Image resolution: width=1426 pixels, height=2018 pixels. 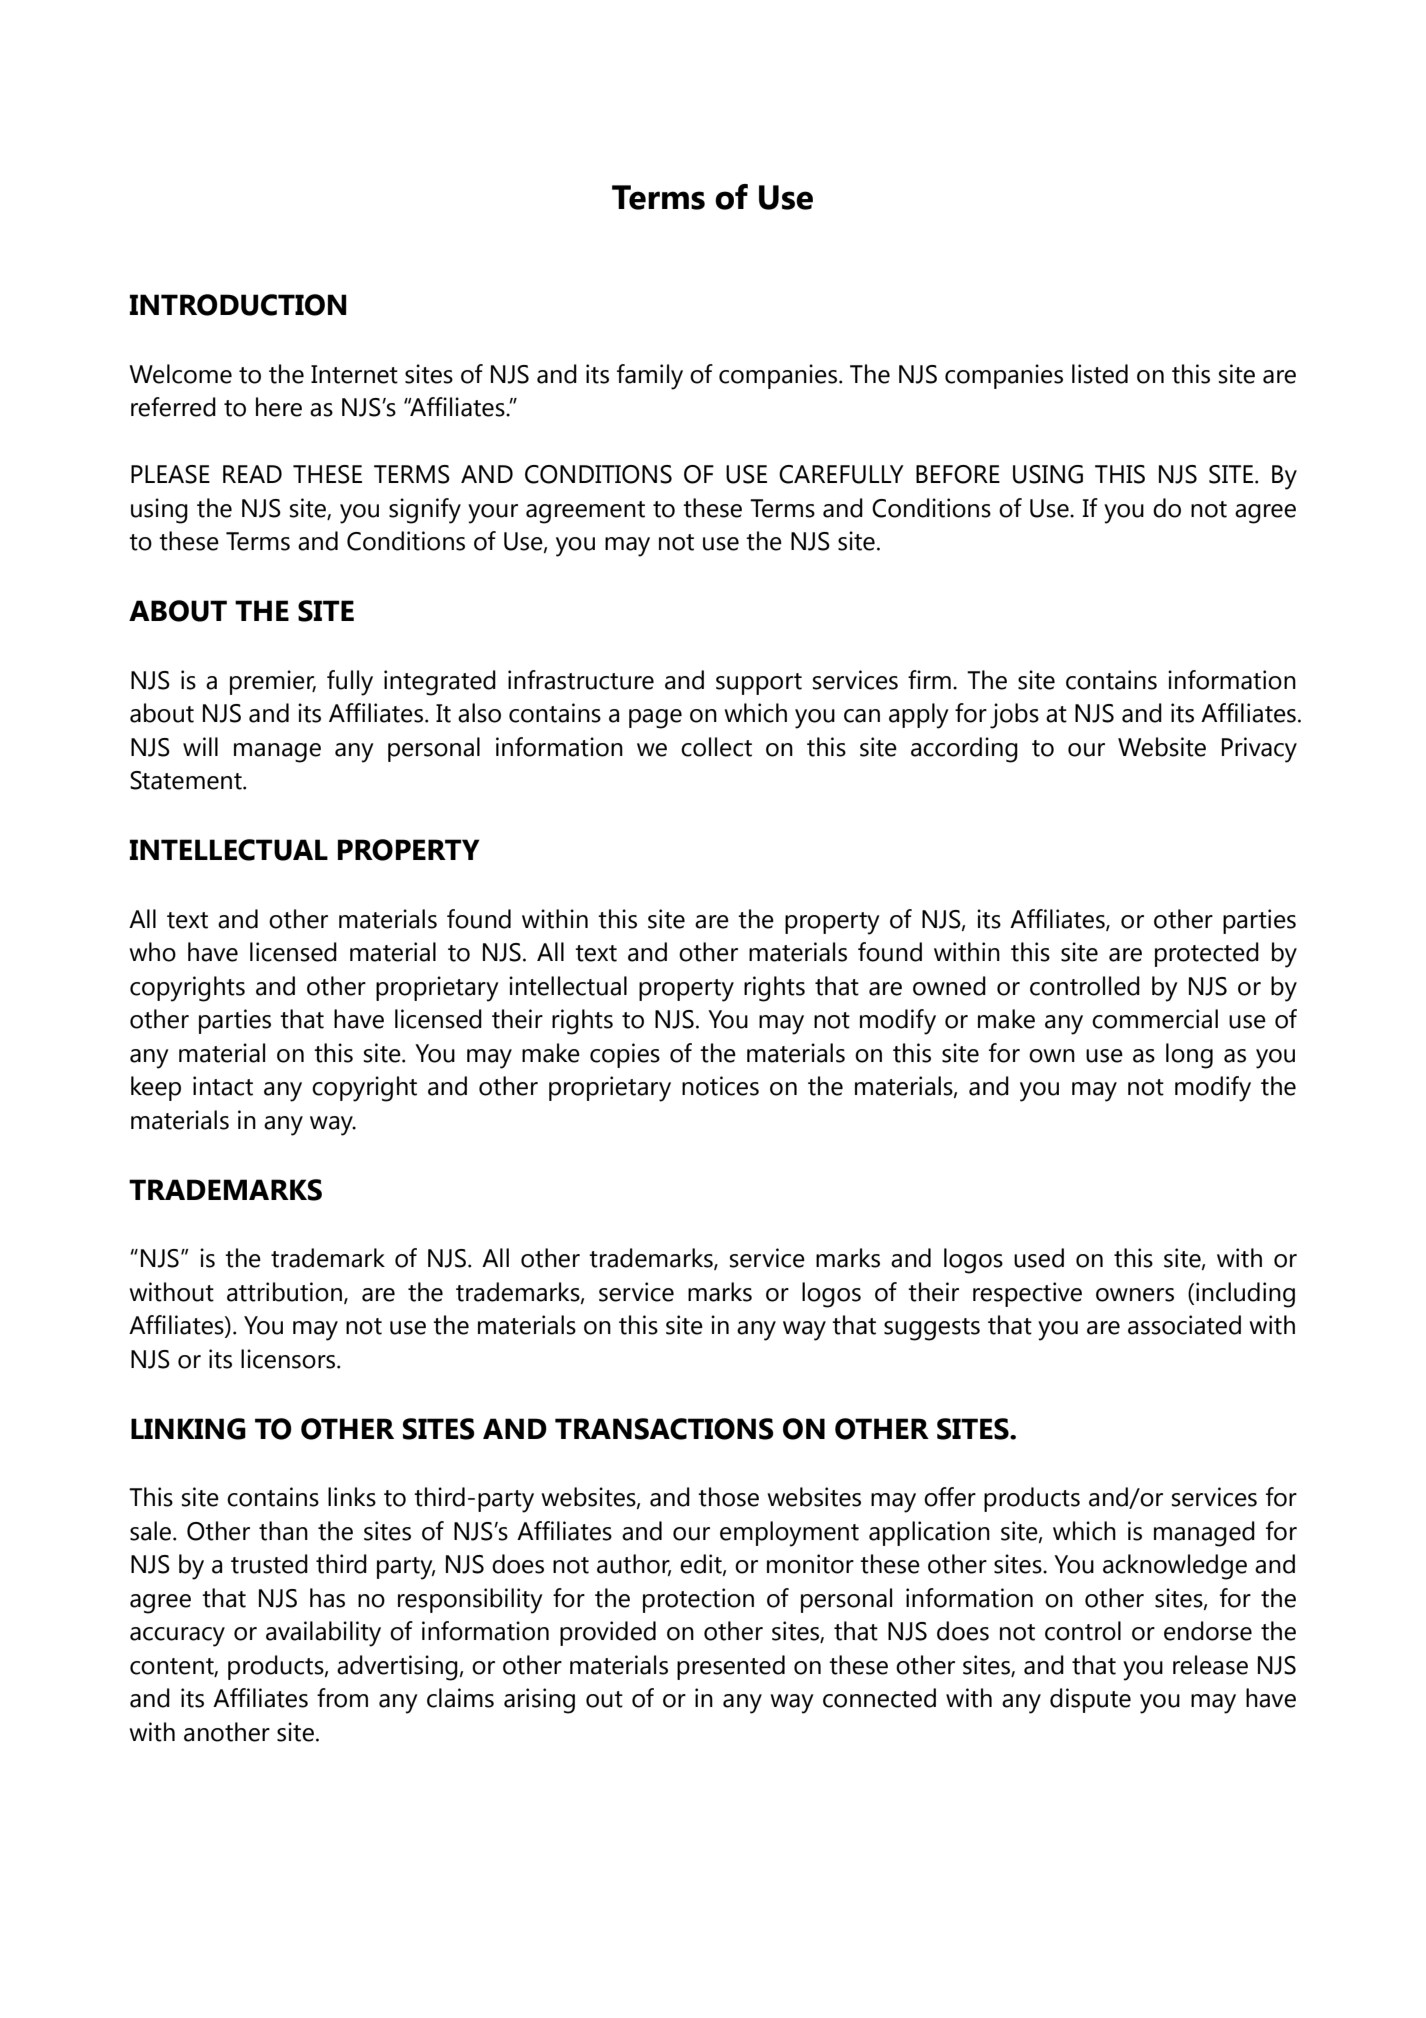 I want to click on TRANSACTIONS, so click(x=664, y=1429).
